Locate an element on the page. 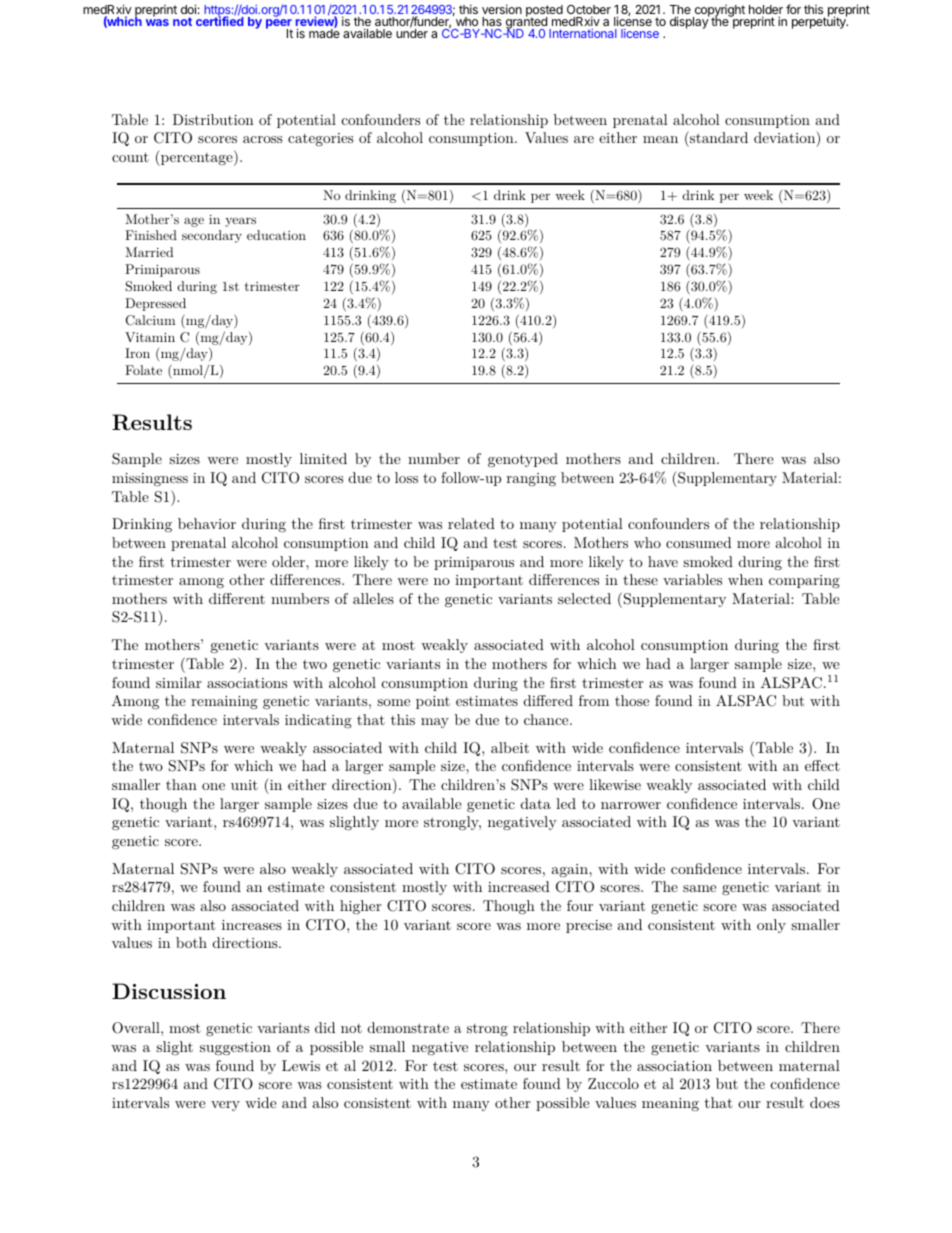 The height and width of the page is (1233, 952). deviation is located at coordinates (785, 137).
